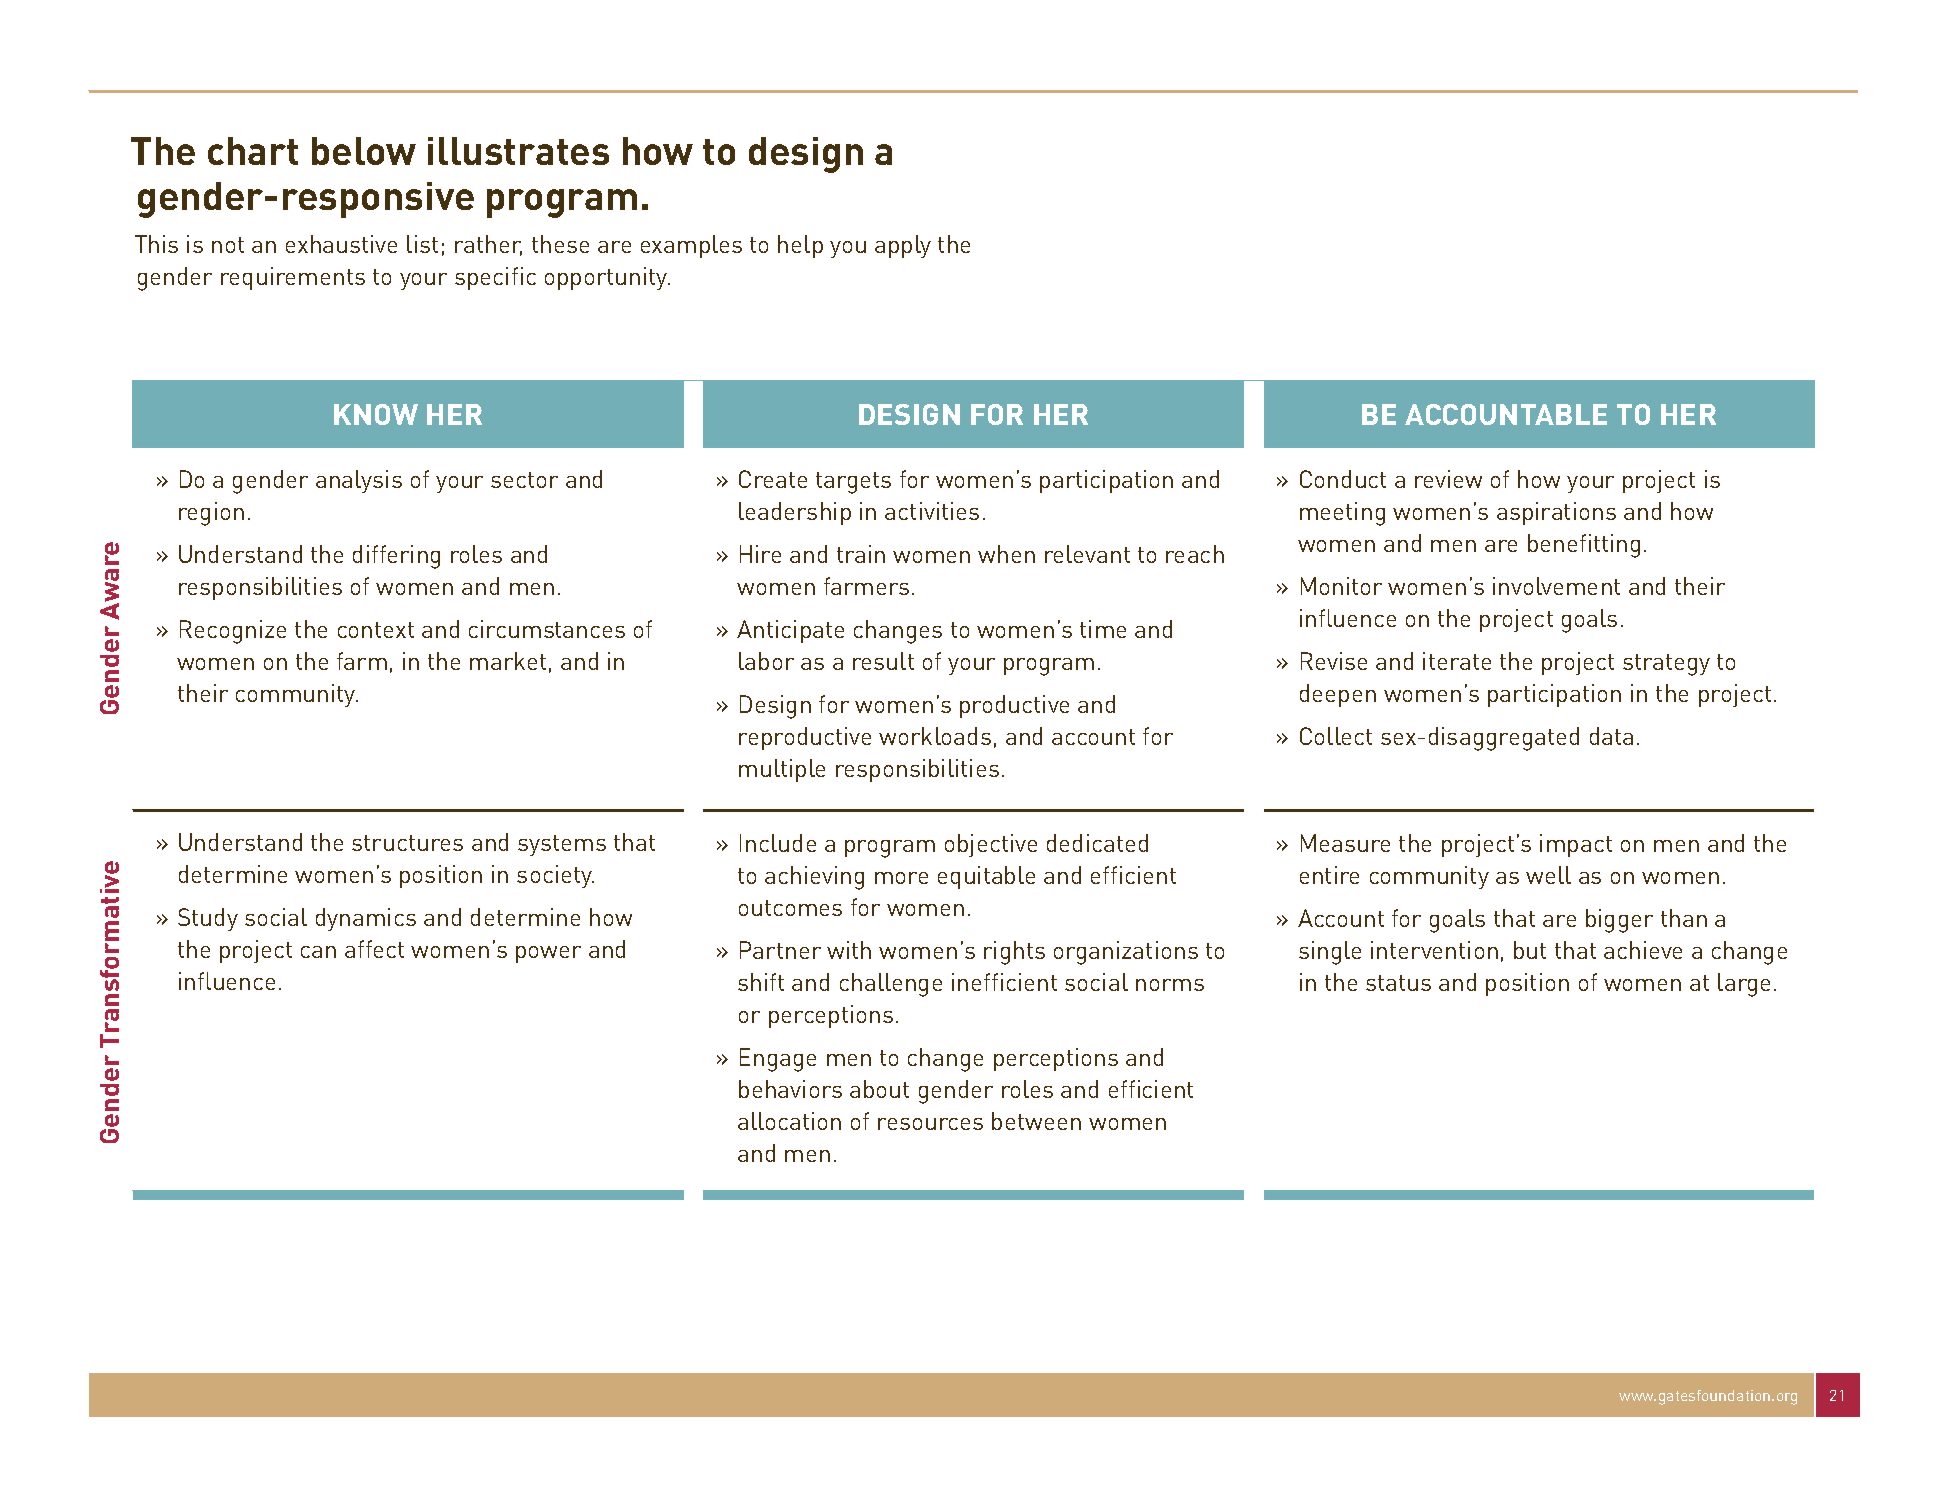 The height and width of the image is (1506, 1949). What do you see at coordinates (879, 1089) in the image?
I see `about` at bounding box center [879, 1089].
